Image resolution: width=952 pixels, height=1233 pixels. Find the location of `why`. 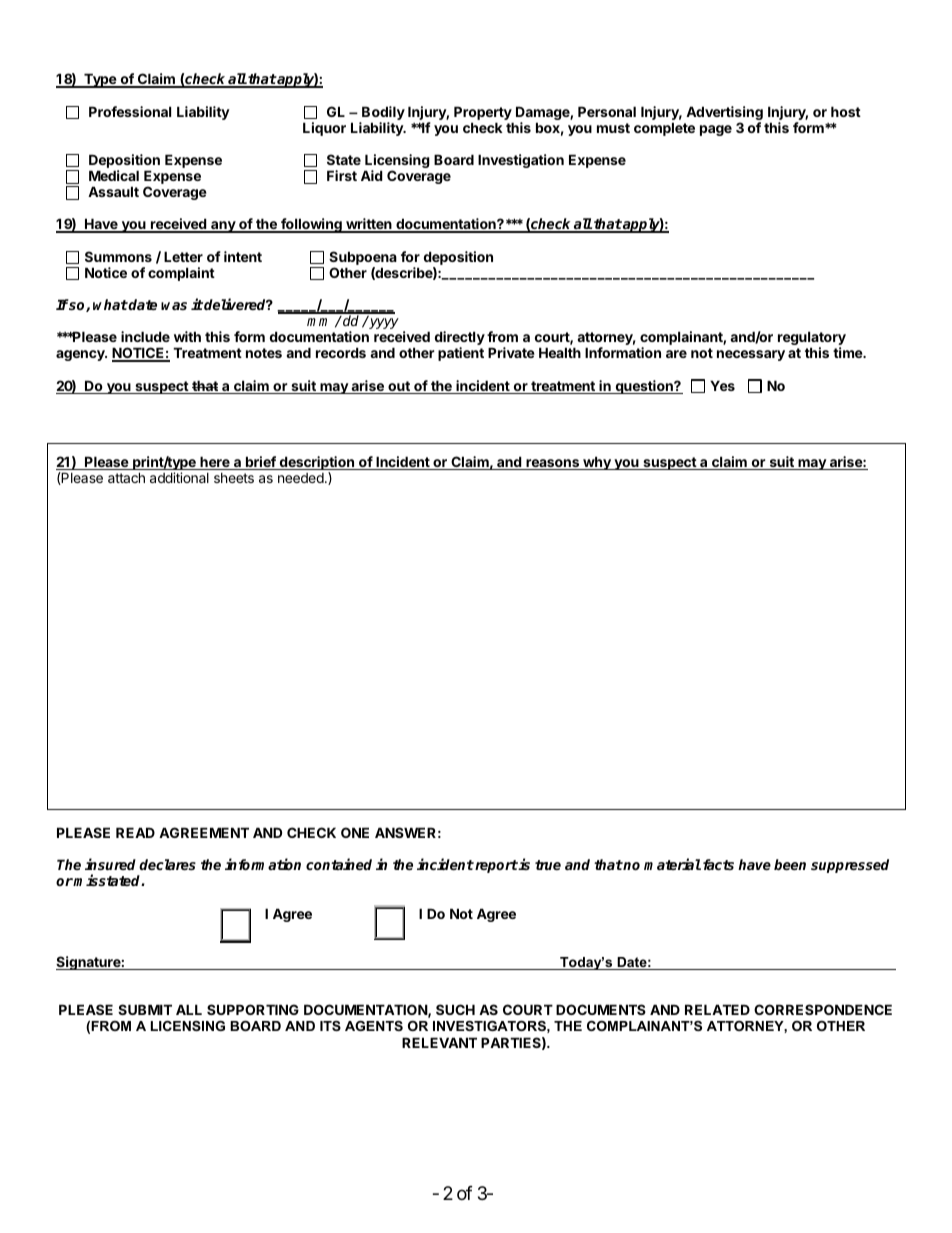

why is located at coordinates (597, 463).
